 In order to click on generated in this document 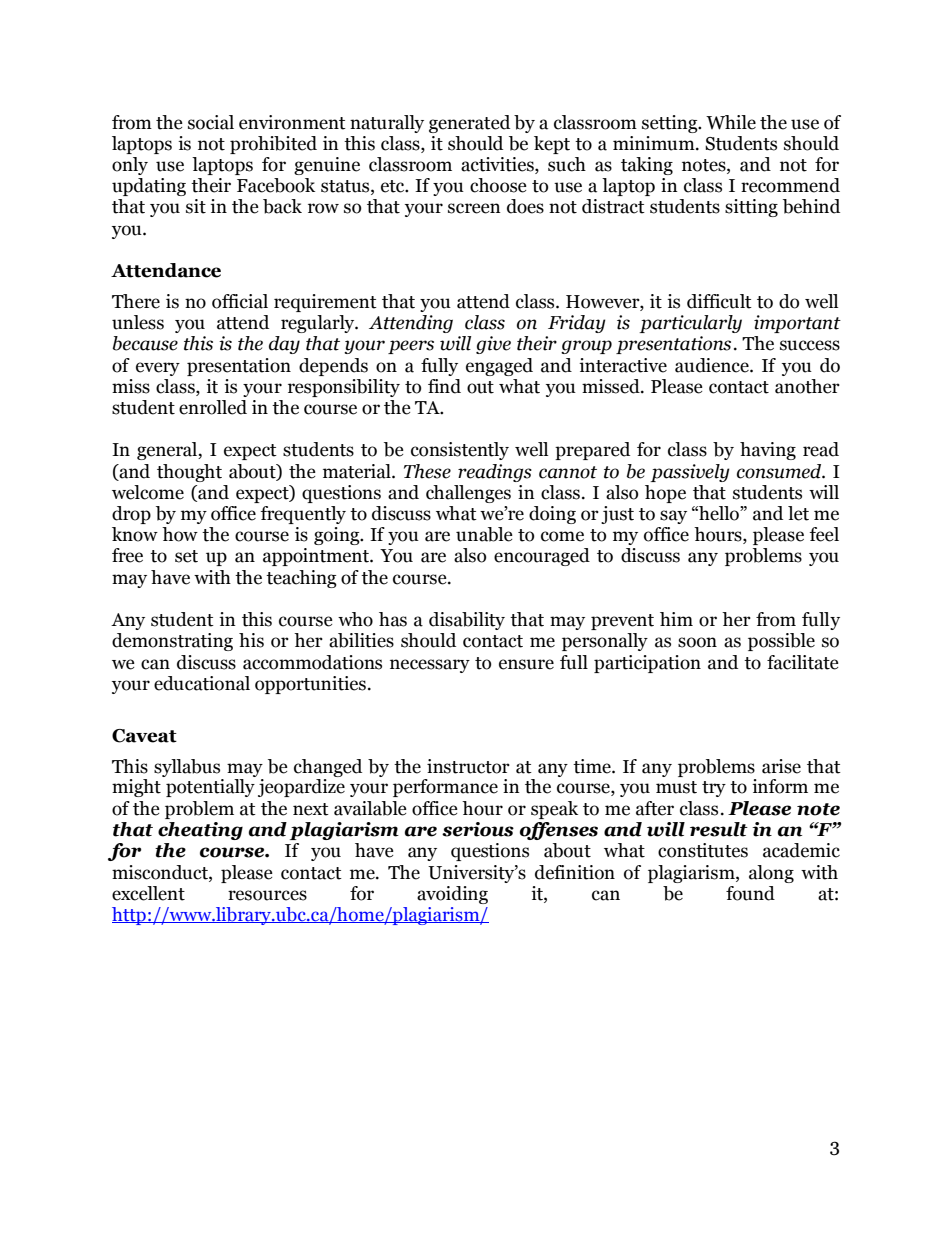, I will do `click(469, 124)`.
